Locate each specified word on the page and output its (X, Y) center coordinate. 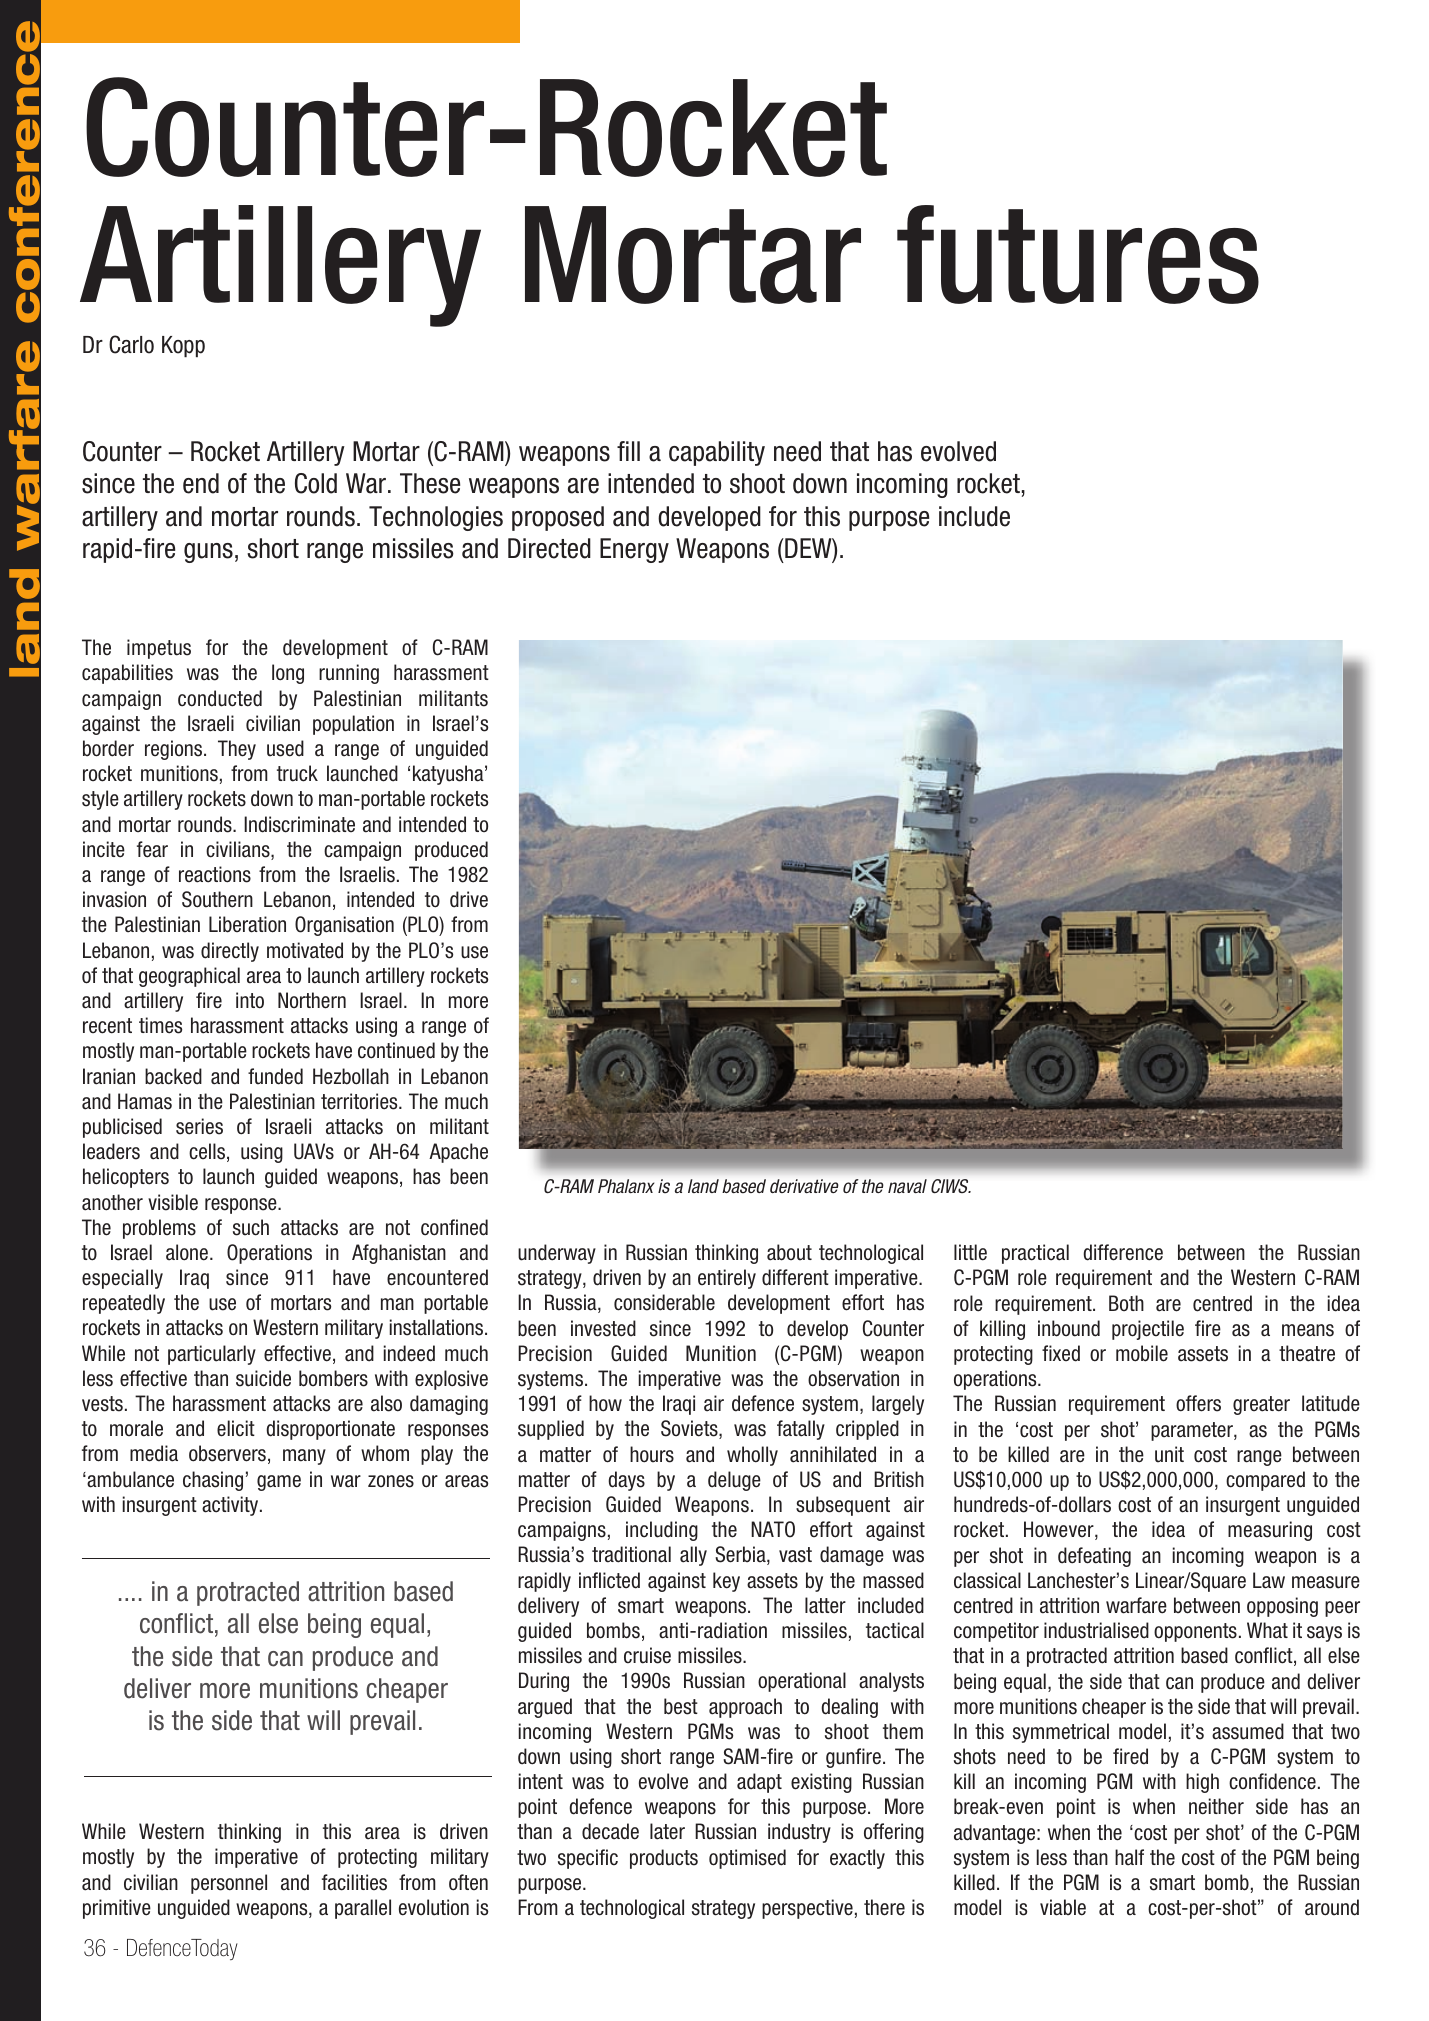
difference (1123, 1252)
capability (717, 453)
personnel (229, 1884)
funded (275, 1076)
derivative (804, 1186)
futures (1078, 254)
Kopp (183, 346)
